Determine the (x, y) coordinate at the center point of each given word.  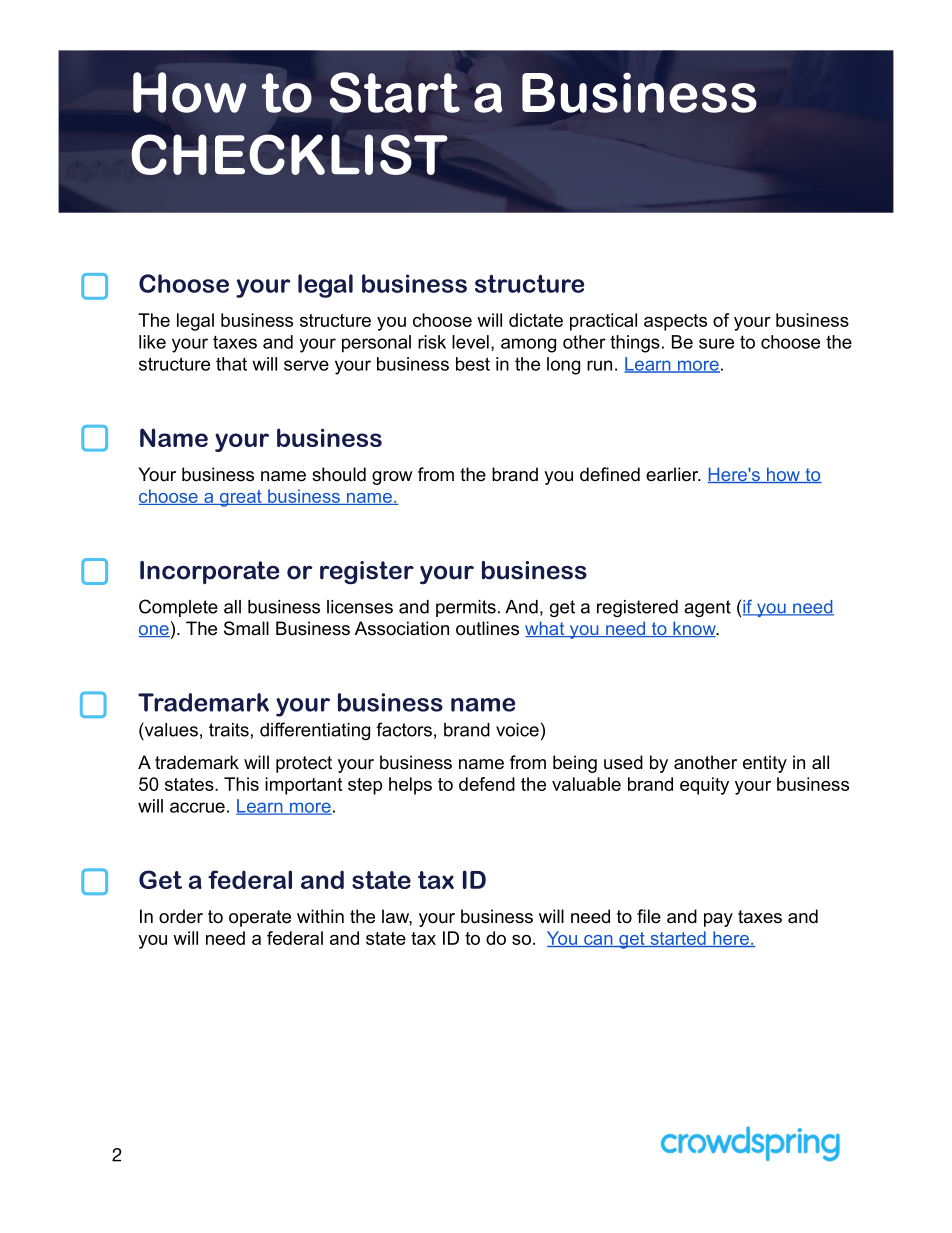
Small (246, 628)
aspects (675, 322)
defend (487, 784)
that (231, 364)
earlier (673, 474)
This (241, 784)
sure (716, 343)
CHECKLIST (289, 154)
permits (466, 608)
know (694, 629)
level (470, 342)
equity (704, 786)
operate (260, 918)
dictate (536, 320)
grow (392, 478)
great (241, 498)
